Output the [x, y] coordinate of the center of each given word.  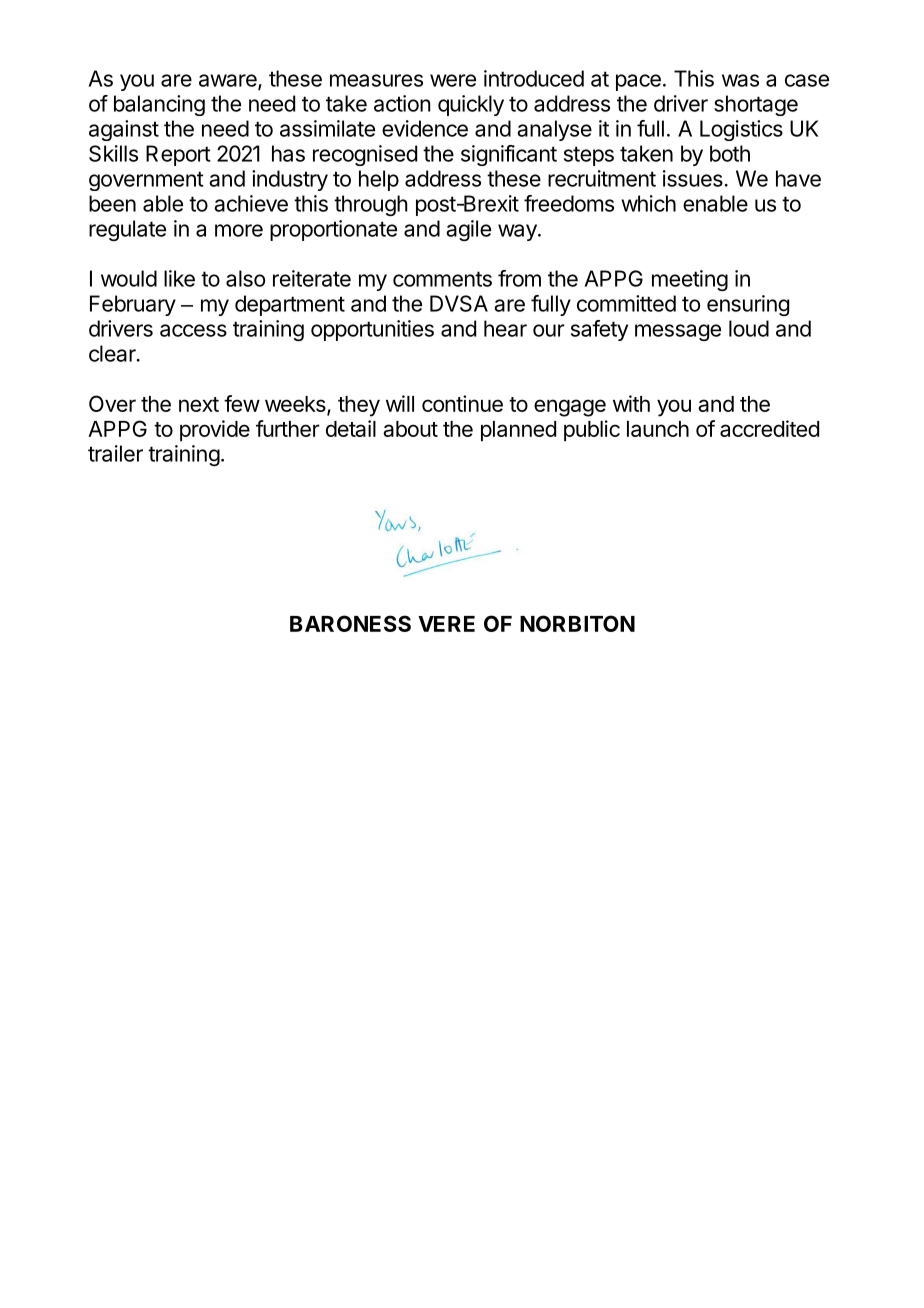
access [193, 330]
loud [749, 328]
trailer [115, 453]
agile [468, 230]
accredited [769, 428]
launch [658, 429]
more [239, 230]
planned [518, 431]
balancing [159, 105]
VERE [446, 624]
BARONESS [350, 623]
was [740, 80]
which [648, 203]
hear [505, 328]
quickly [471, 105]
